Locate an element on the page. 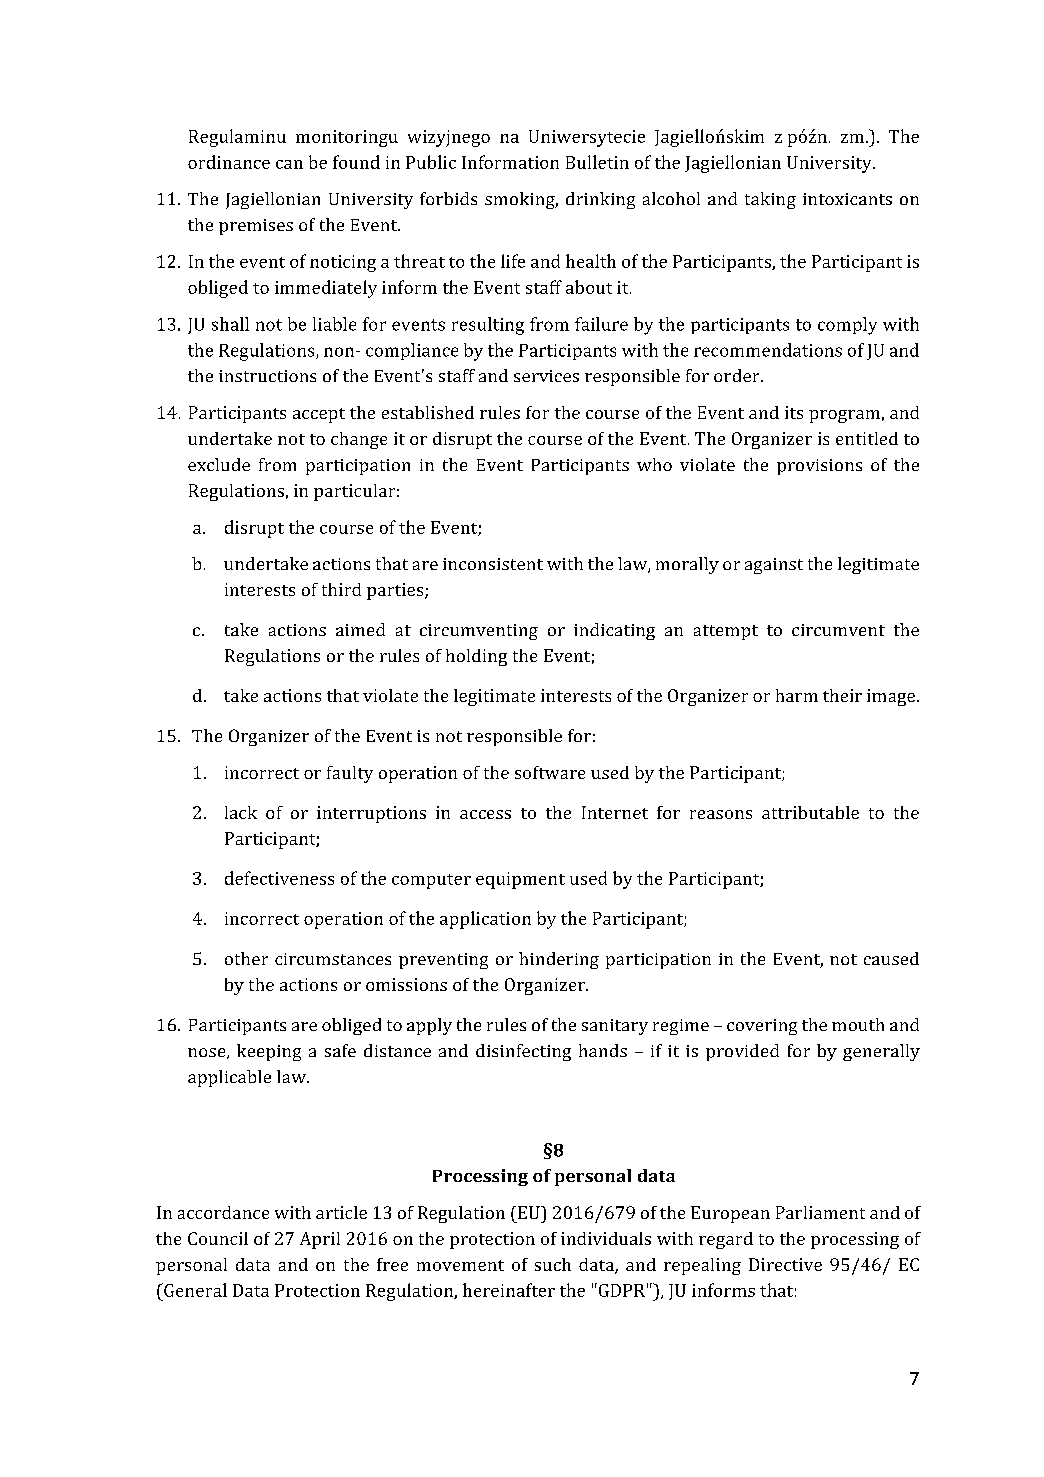 This page has height=1477, width=1044. other is located at coordinates (246, 958).
